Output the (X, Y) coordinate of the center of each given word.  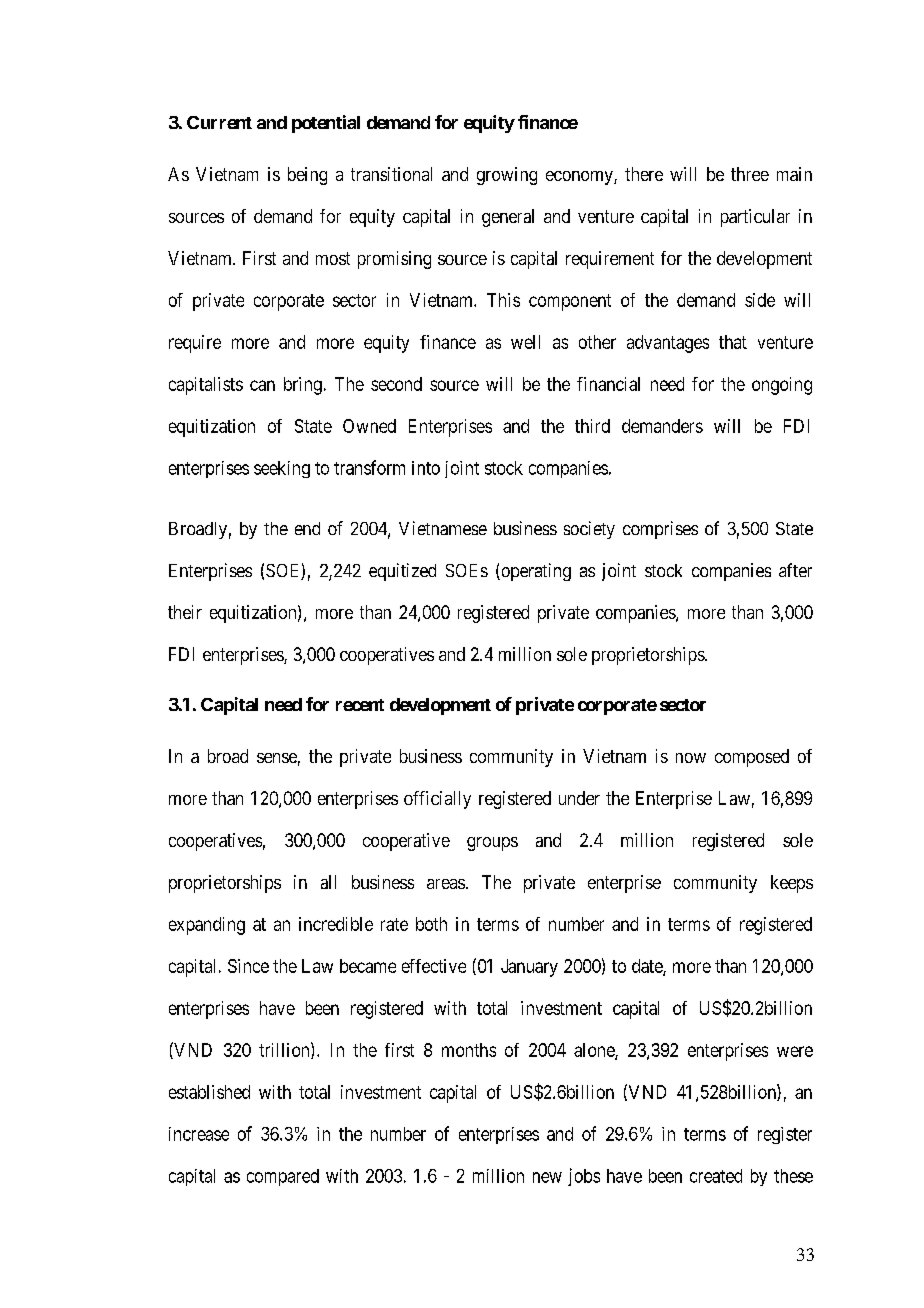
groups (492, 844)
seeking (282, 469)
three (750, 174)
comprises (660, 530)
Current (219, 122)
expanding (207, 926)
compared (283, 1177)
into (426, 468)
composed (752, 758)
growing (507, 176)
